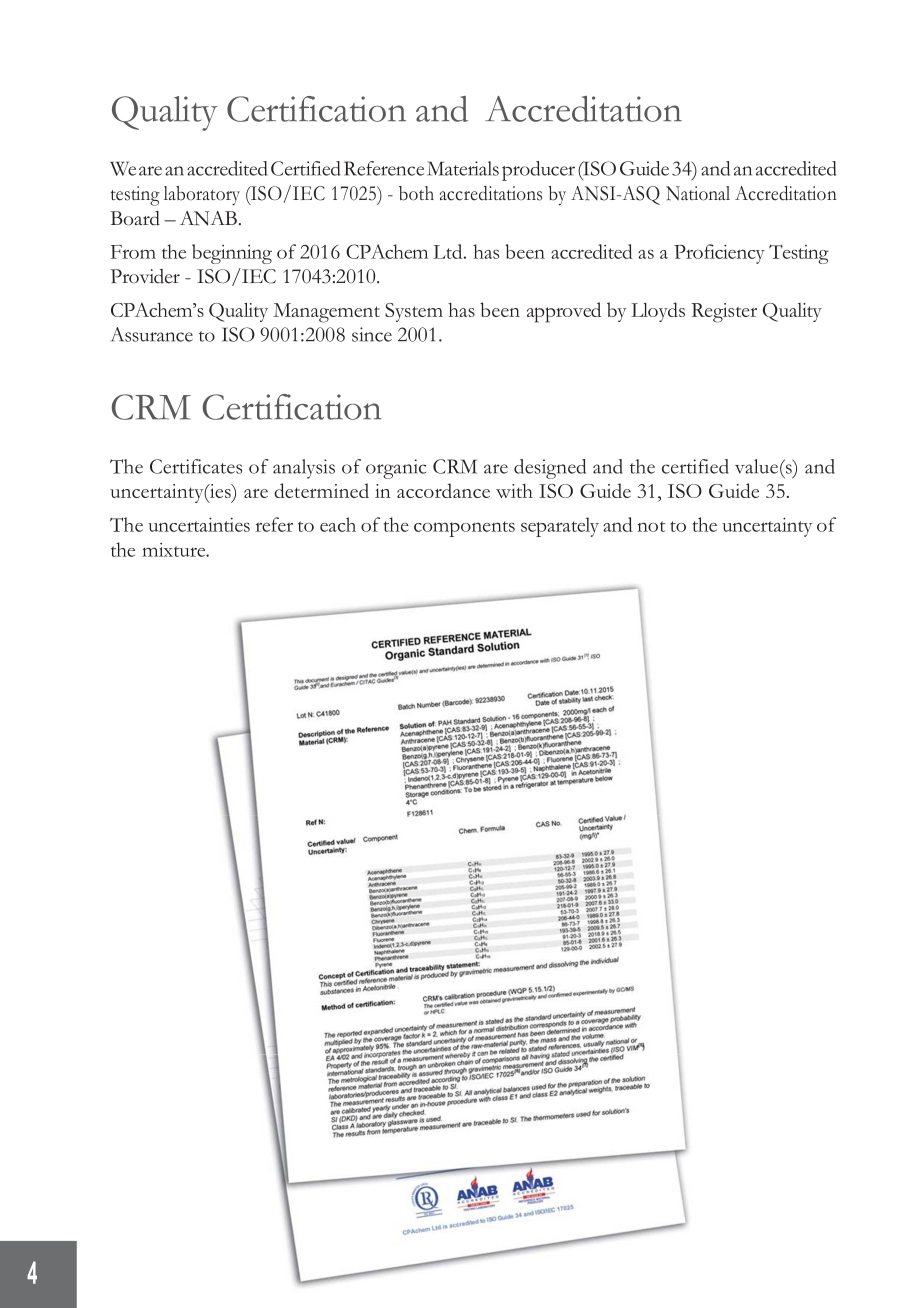  What do you see at coordinates (724, 313) in the screenshot?
I see `Register` at bounding box center [724, 313].
